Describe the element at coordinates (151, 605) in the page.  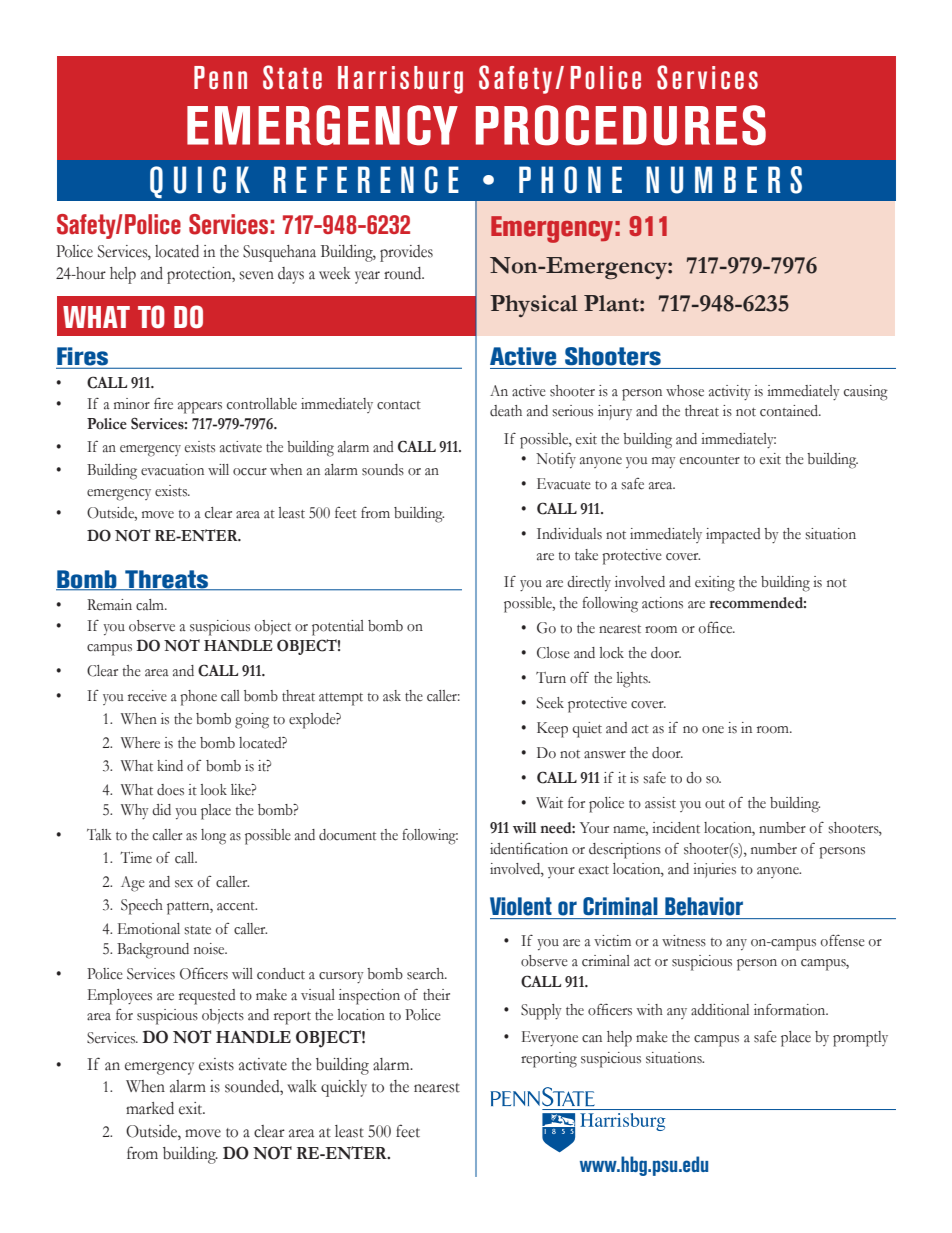
I see `calm` at that location.
